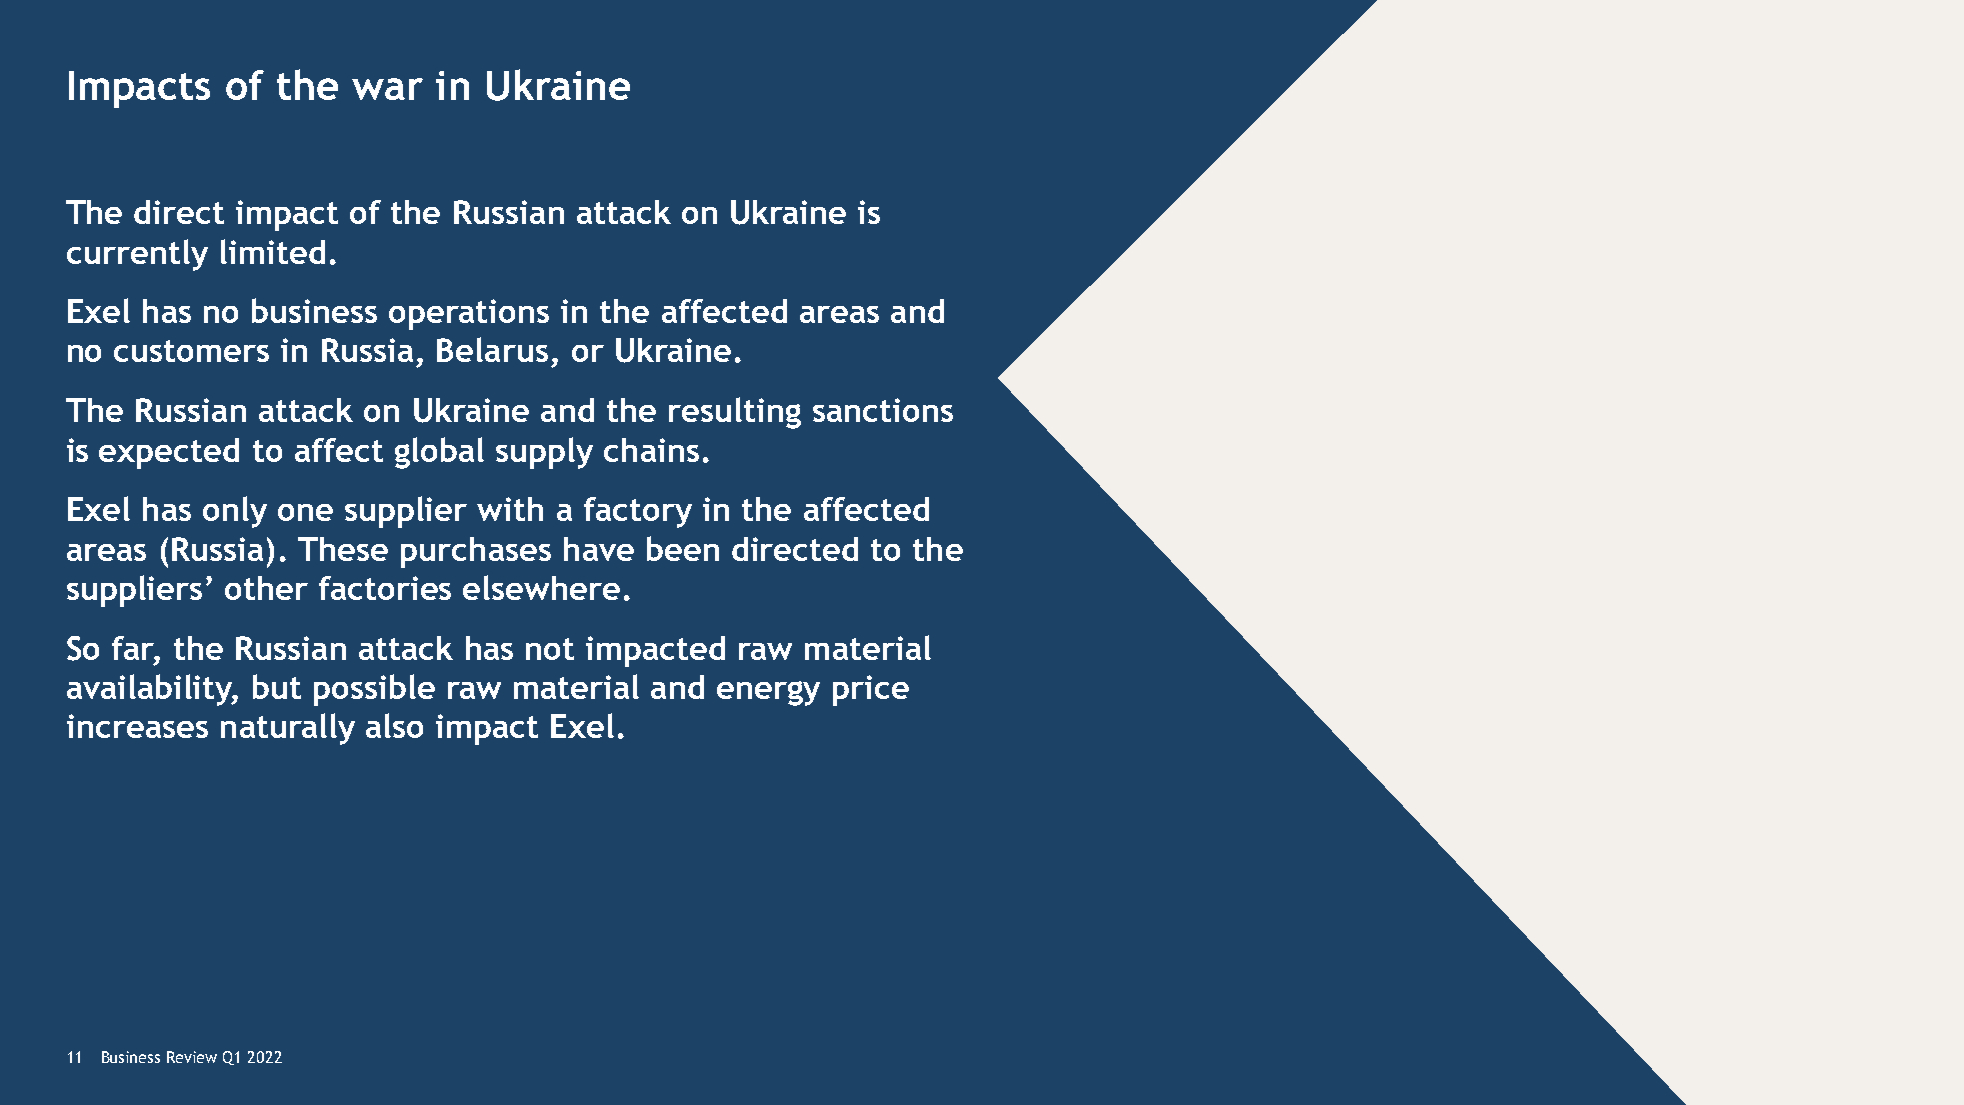  What do you see at coordinates (374, 690) in the screenshot?
I see `possible` at bounding box center [374, 690].
